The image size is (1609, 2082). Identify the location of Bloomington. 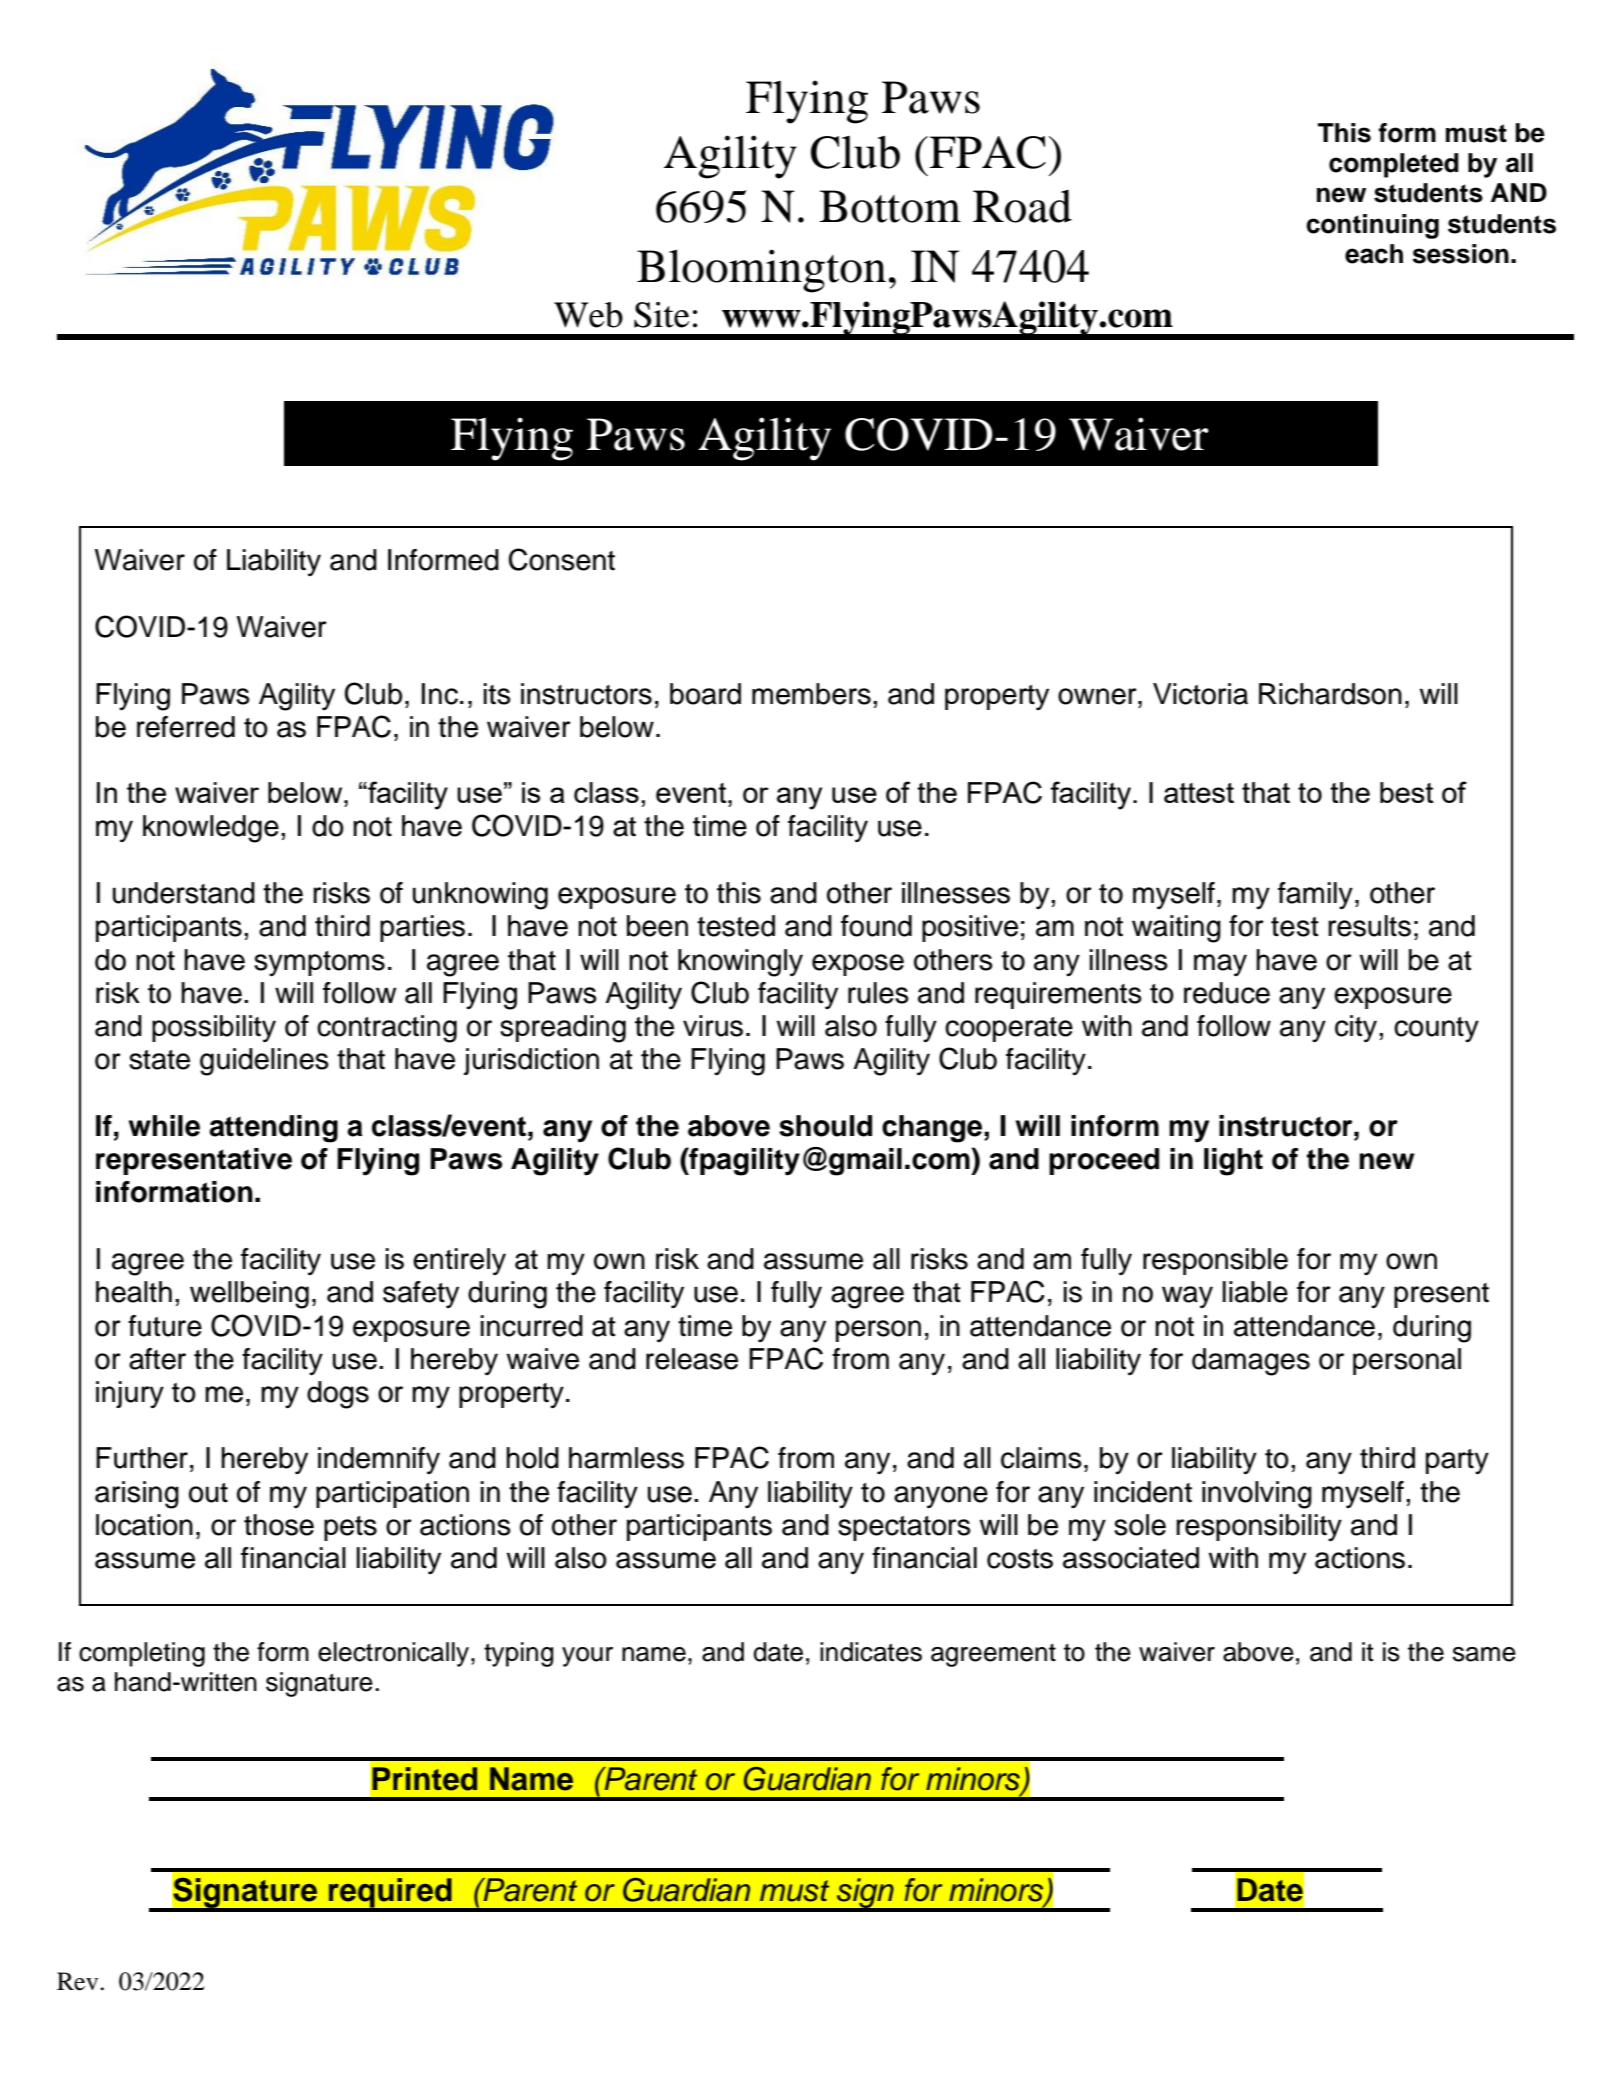
(761, 271).
